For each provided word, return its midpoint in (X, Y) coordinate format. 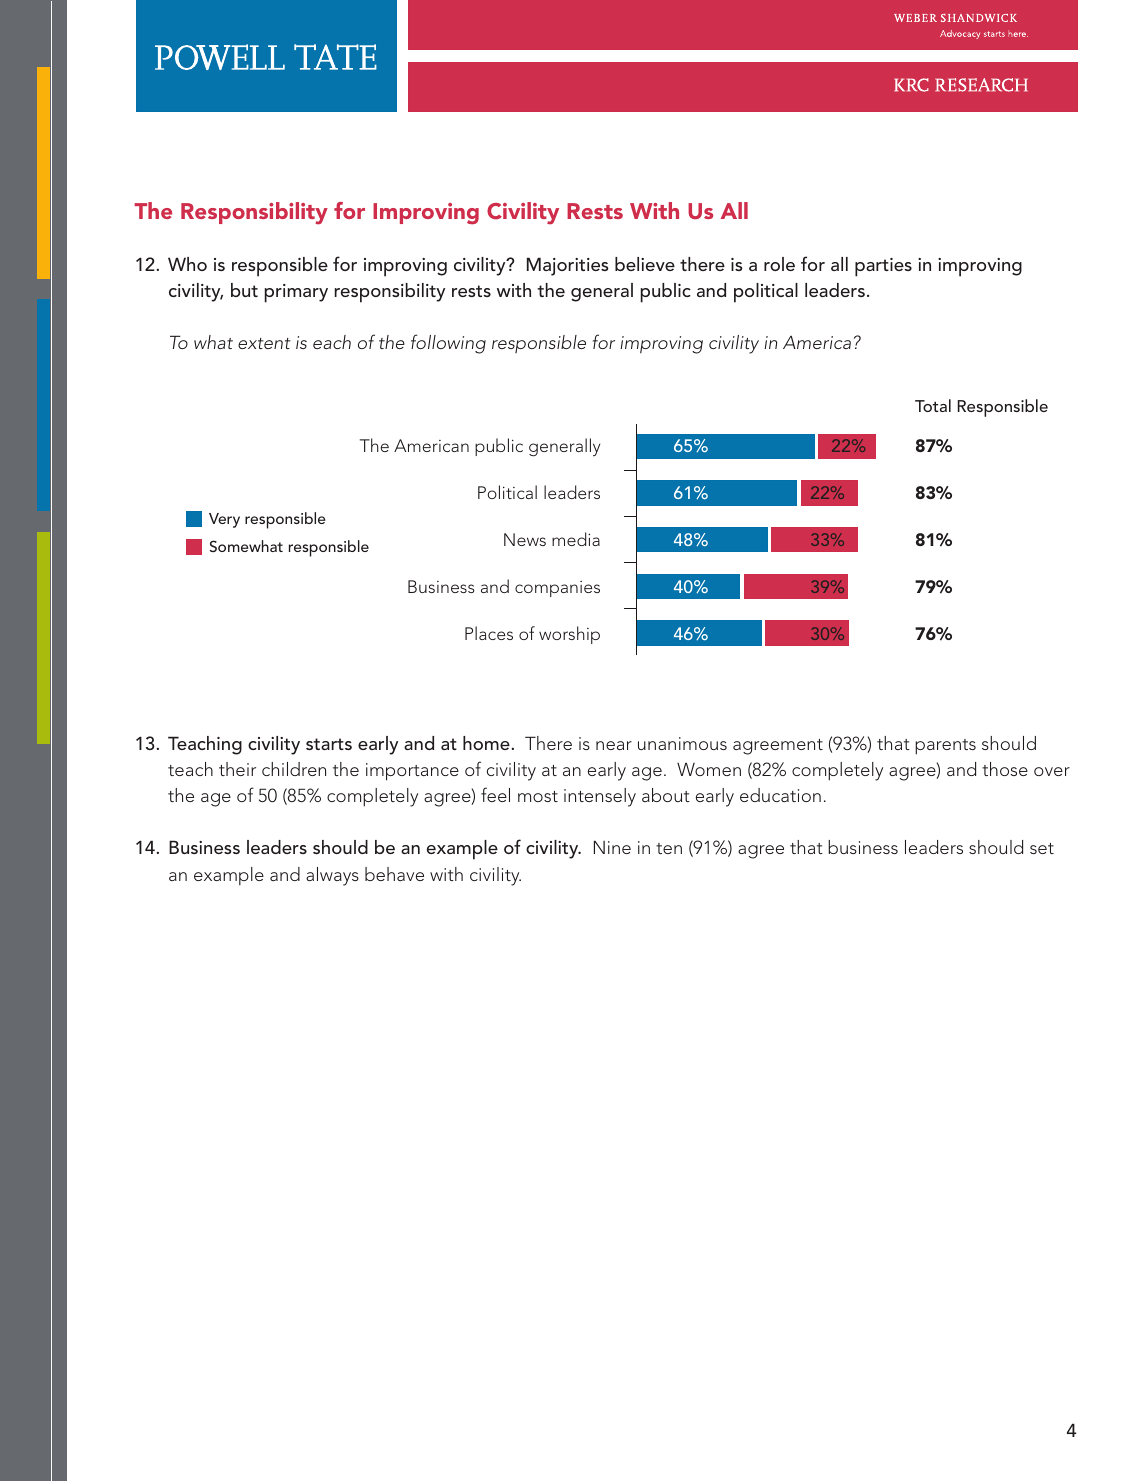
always (332, 876)
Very (224, 520)
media (576, 539)
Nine (612, 847)
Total (933, 405)
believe (645, 264)
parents (945, 747)
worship (569, 635)
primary (296, 293)
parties (883, 267)
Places (489, 633)
